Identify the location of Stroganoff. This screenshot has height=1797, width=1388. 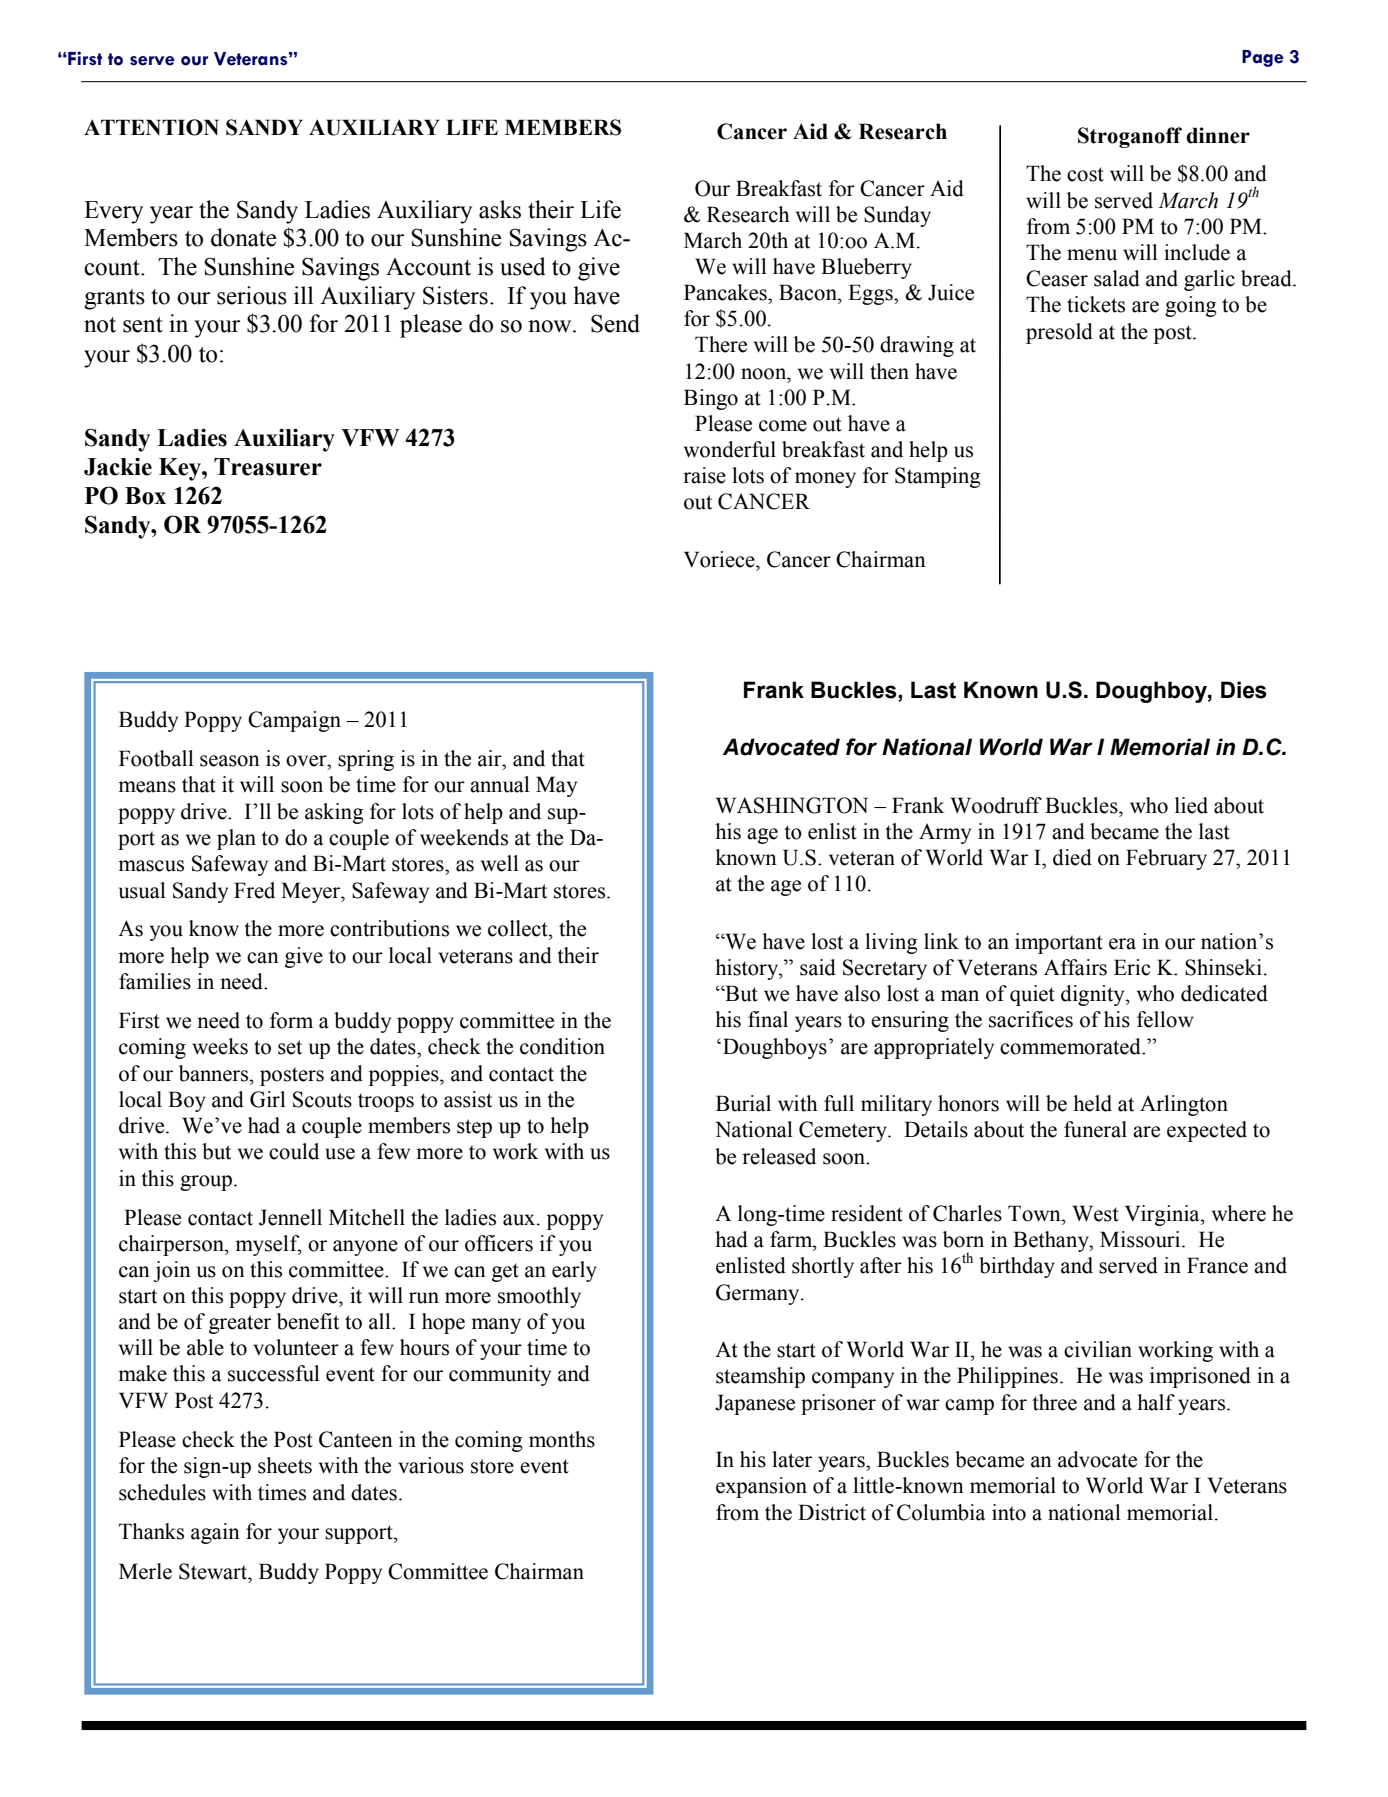
(1130, 137).
